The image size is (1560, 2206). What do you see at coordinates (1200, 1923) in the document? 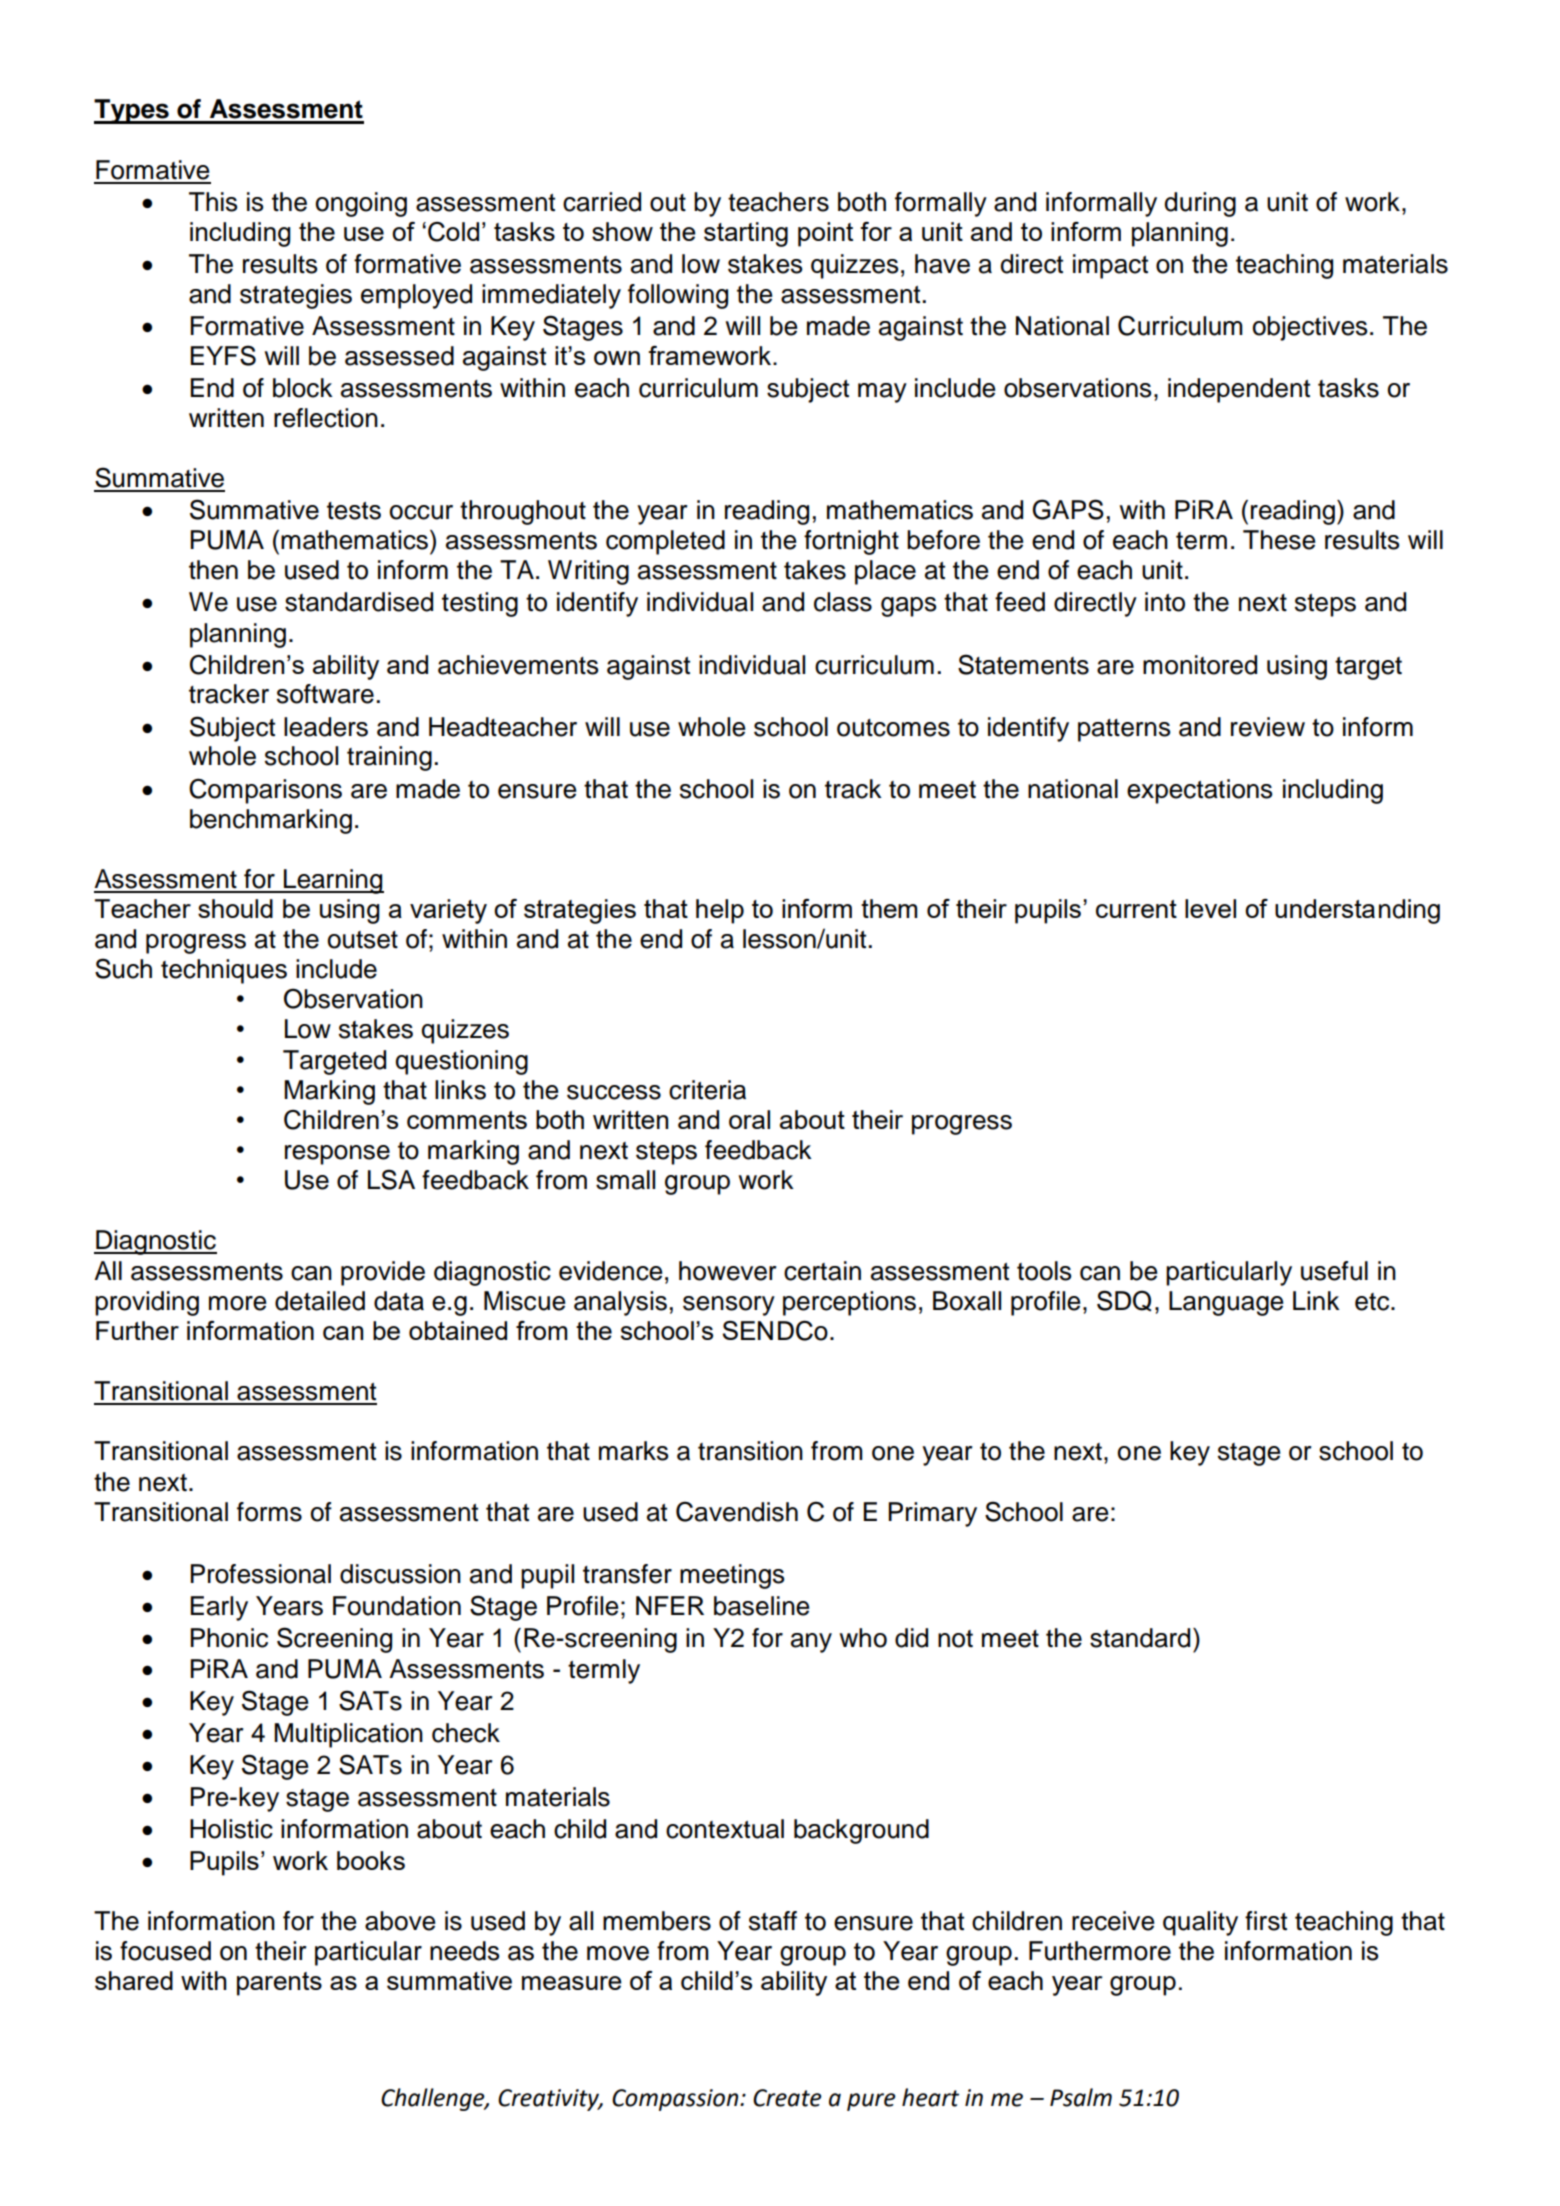
I see `quality` at bounding box center [1200, 1923].
